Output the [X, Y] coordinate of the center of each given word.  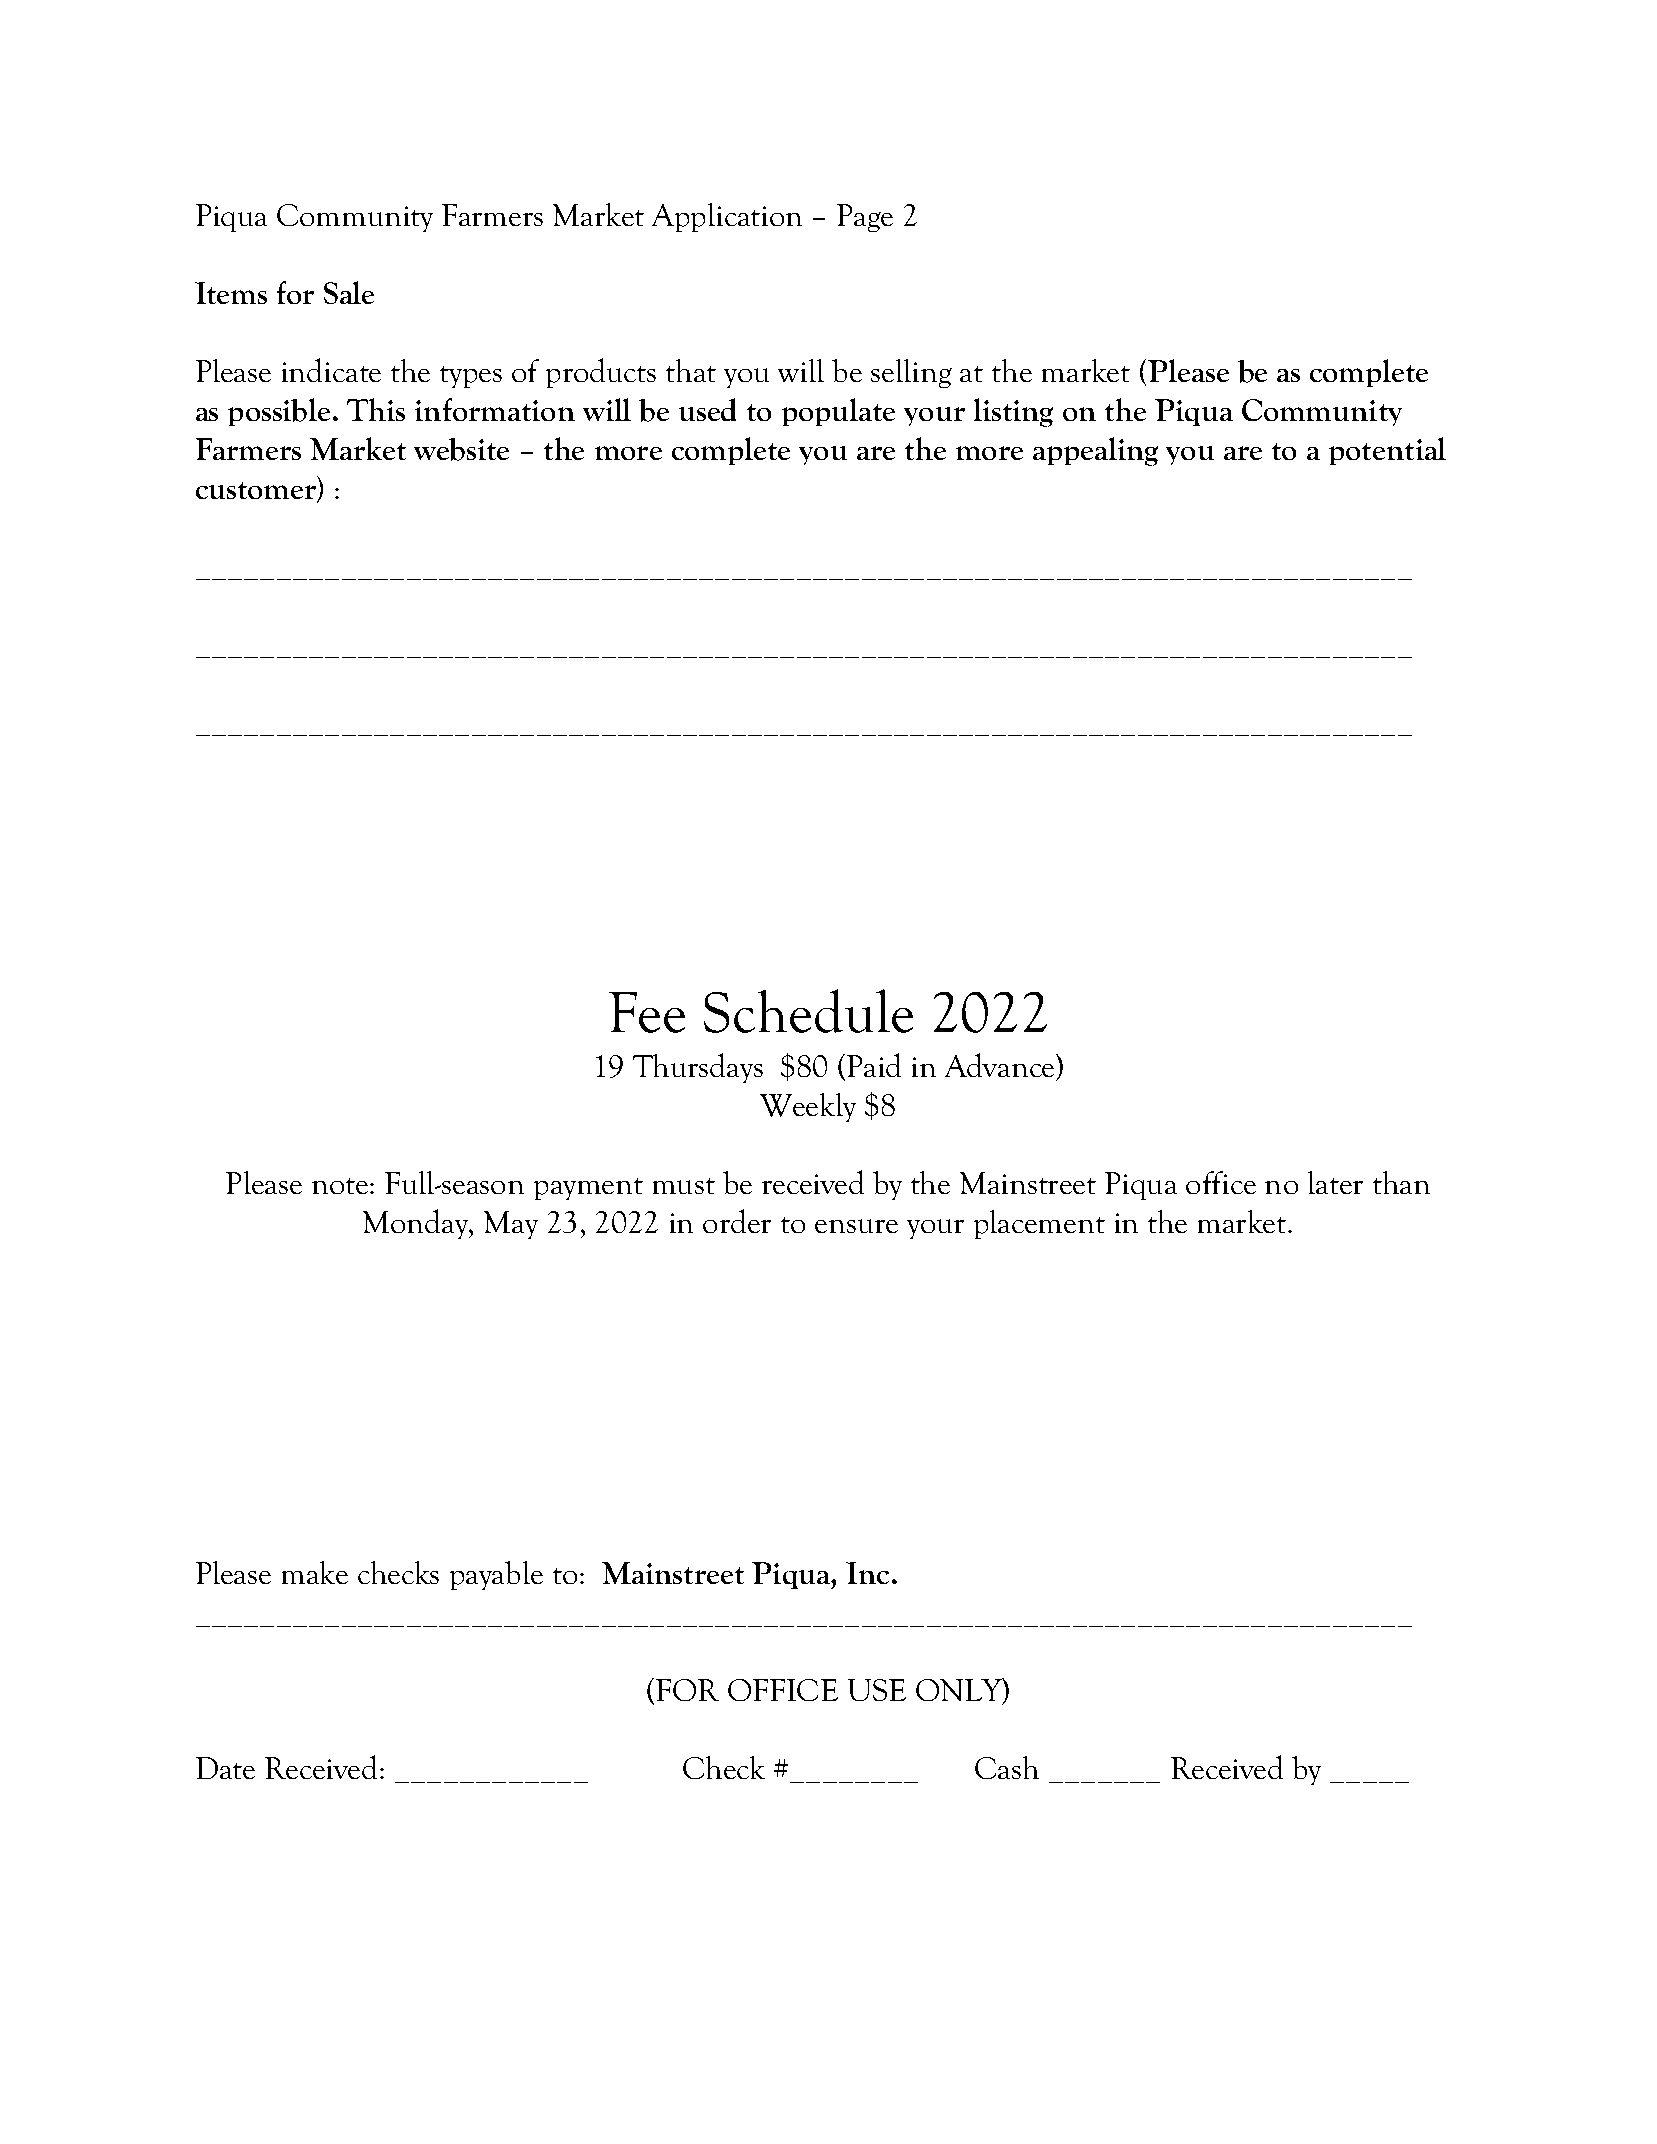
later [1335, 1182]
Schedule [808, 1011]
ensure [856, 1226]
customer [257, 492]
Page [865, 218]
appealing [1095, 451]
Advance [1001, 1067]
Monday [417, 1224]
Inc [867, 1573]
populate [838, 412]
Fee [647, 1012]
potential [1387, 451]
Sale [349, 292]
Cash [1007, 1767]
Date [225, 1768]
